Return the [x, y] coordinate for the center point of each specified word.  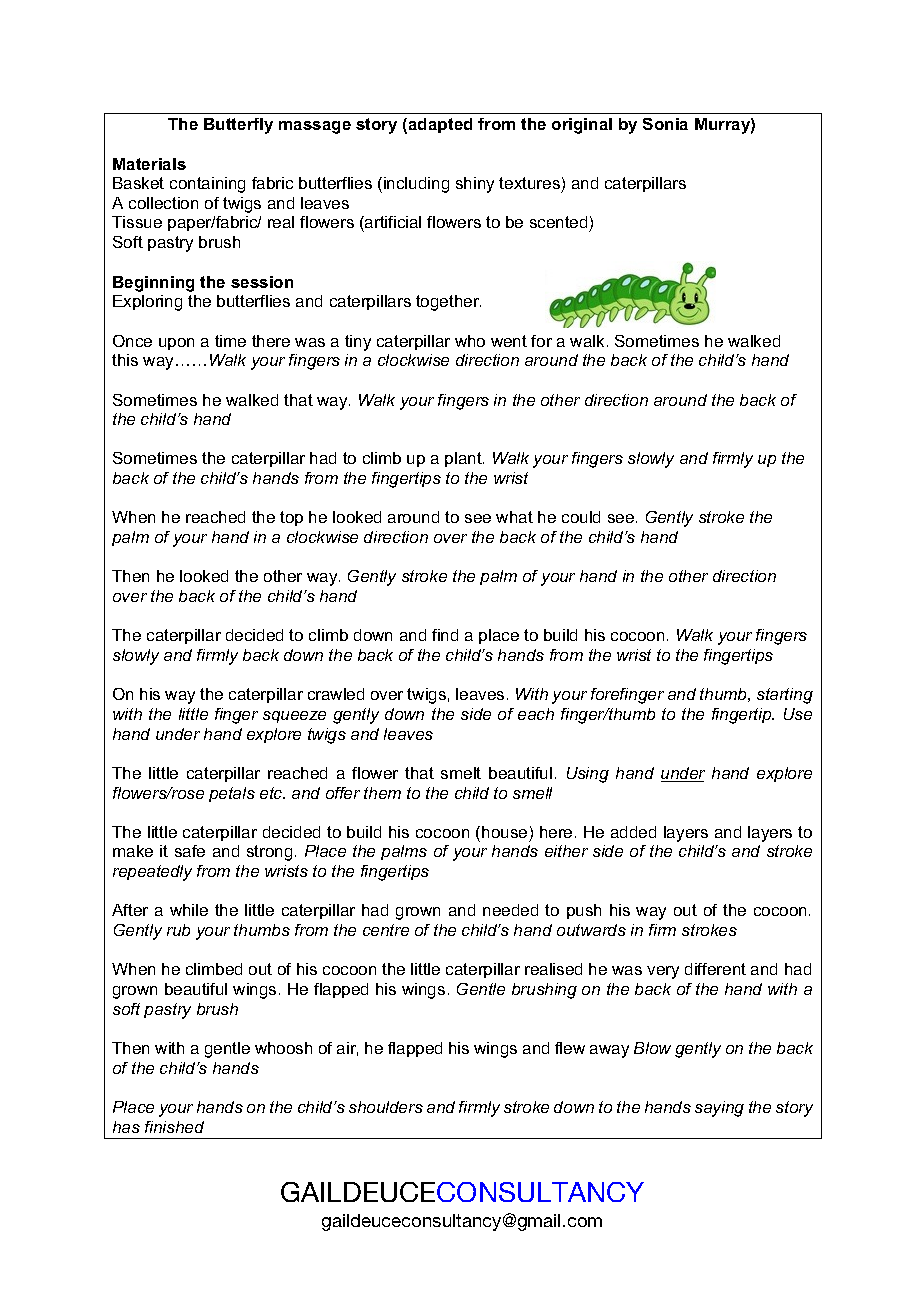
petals [232, 794]
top [291, 518]
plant [464, 459]
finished [174, 1127]
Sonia [665, 124]
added [633, 832]
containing [207, 185]
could [581, 517]
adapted [440, 125]
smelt [461, 773]
